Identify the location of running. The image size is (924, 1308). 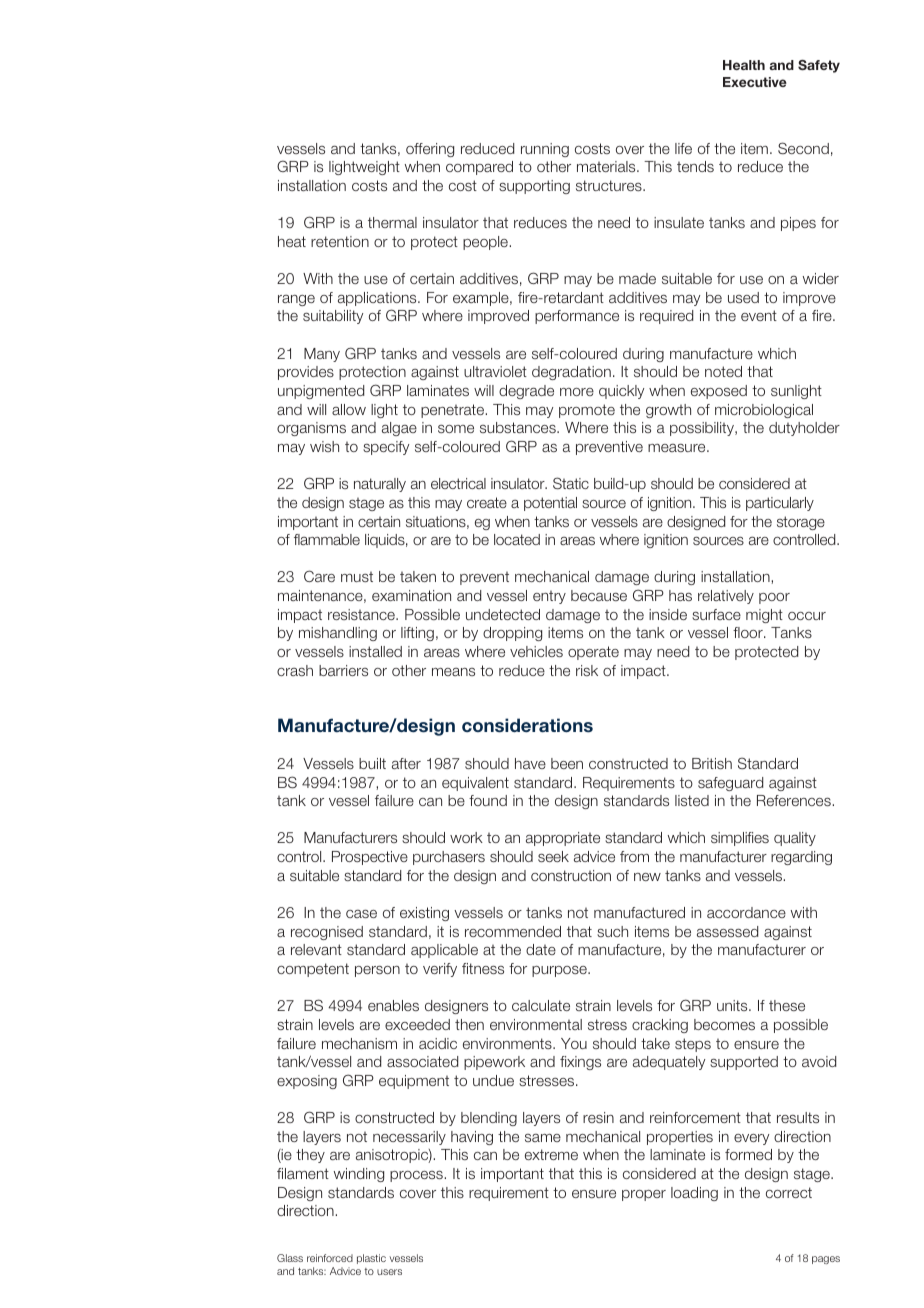
(545, 150).
